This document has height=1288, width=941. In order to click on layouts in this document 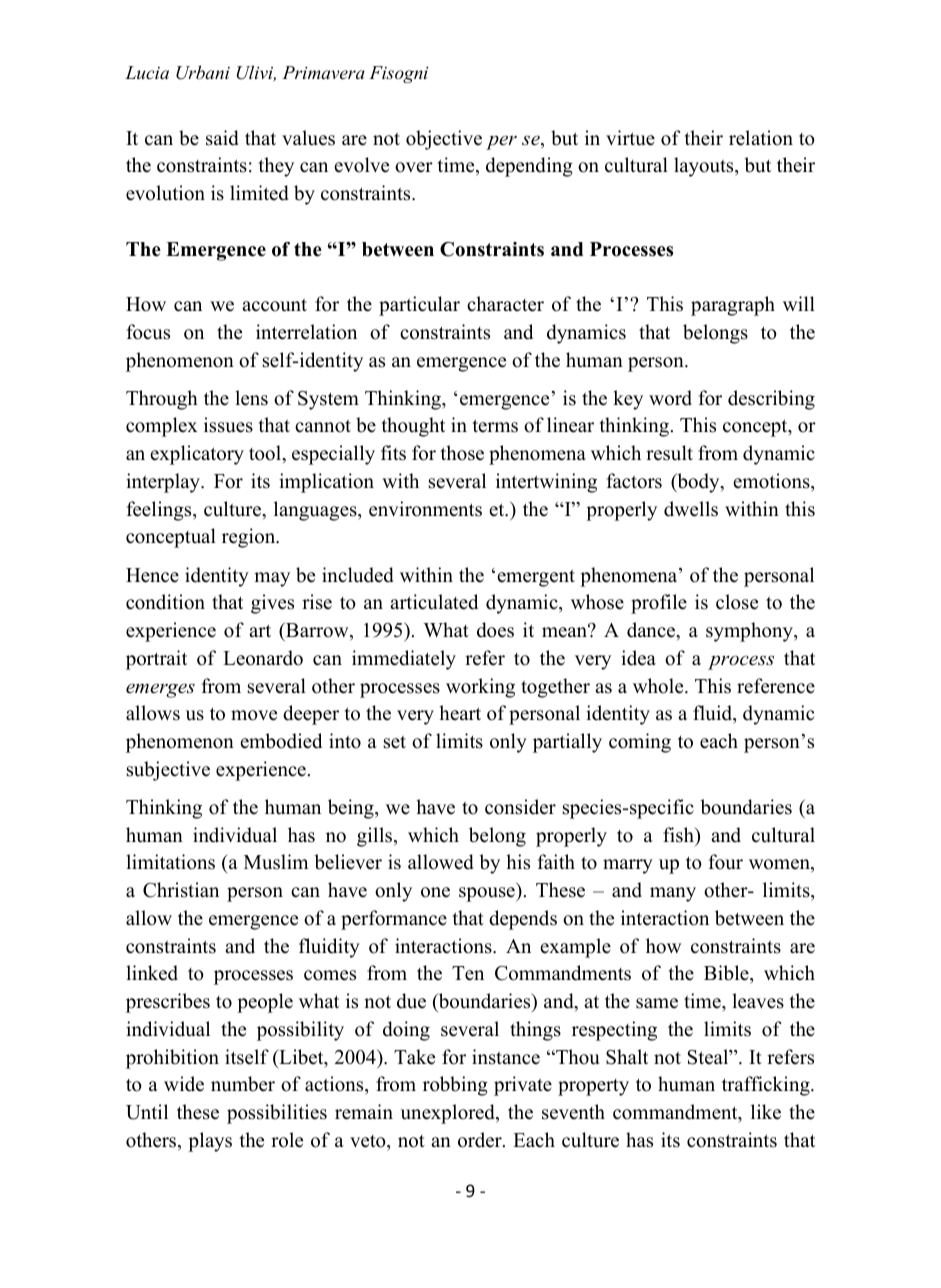, I will do `click(705, 167)`.
